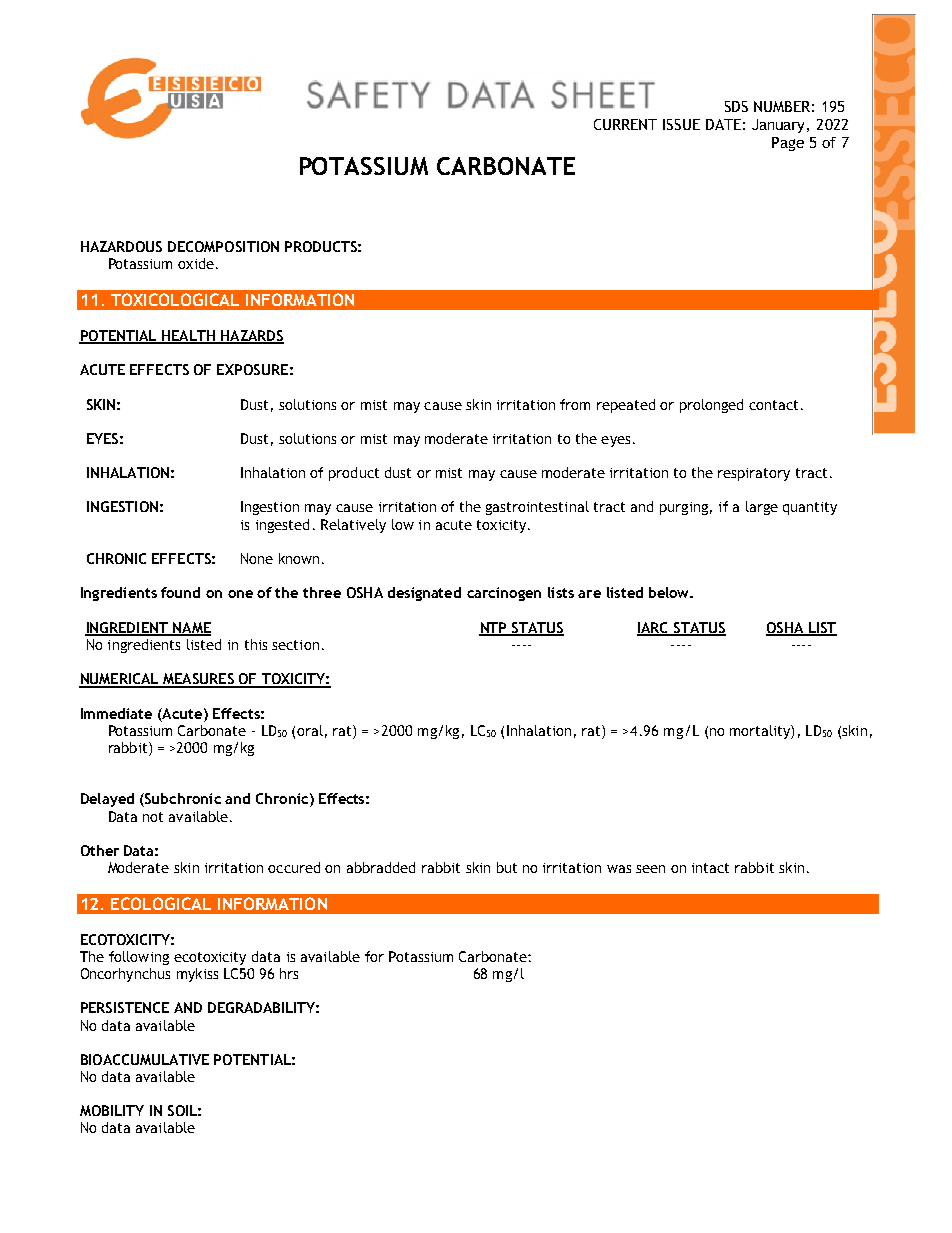 This screenshot has width=952, height=1233. What do you see at coordinates (145, 1059) in the screenshot?
I see `BIOACCUMULATIVE` at bounding box center [145, 1059].
